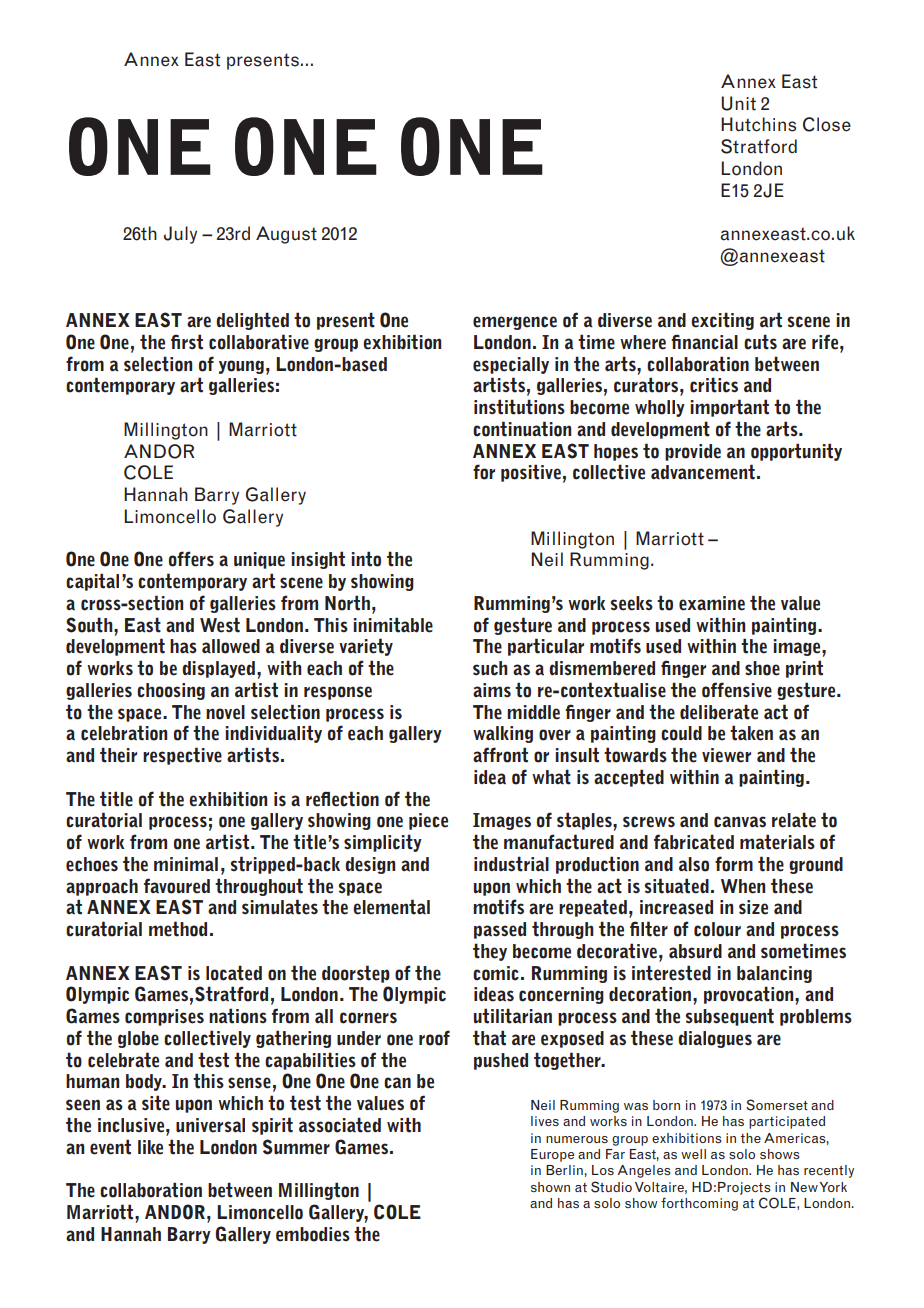 Image resolution: width=924 pixels, height=1308 pixels. Describe the element at coordinates (286, 235) in the screenshot. I see `August` at that location.
